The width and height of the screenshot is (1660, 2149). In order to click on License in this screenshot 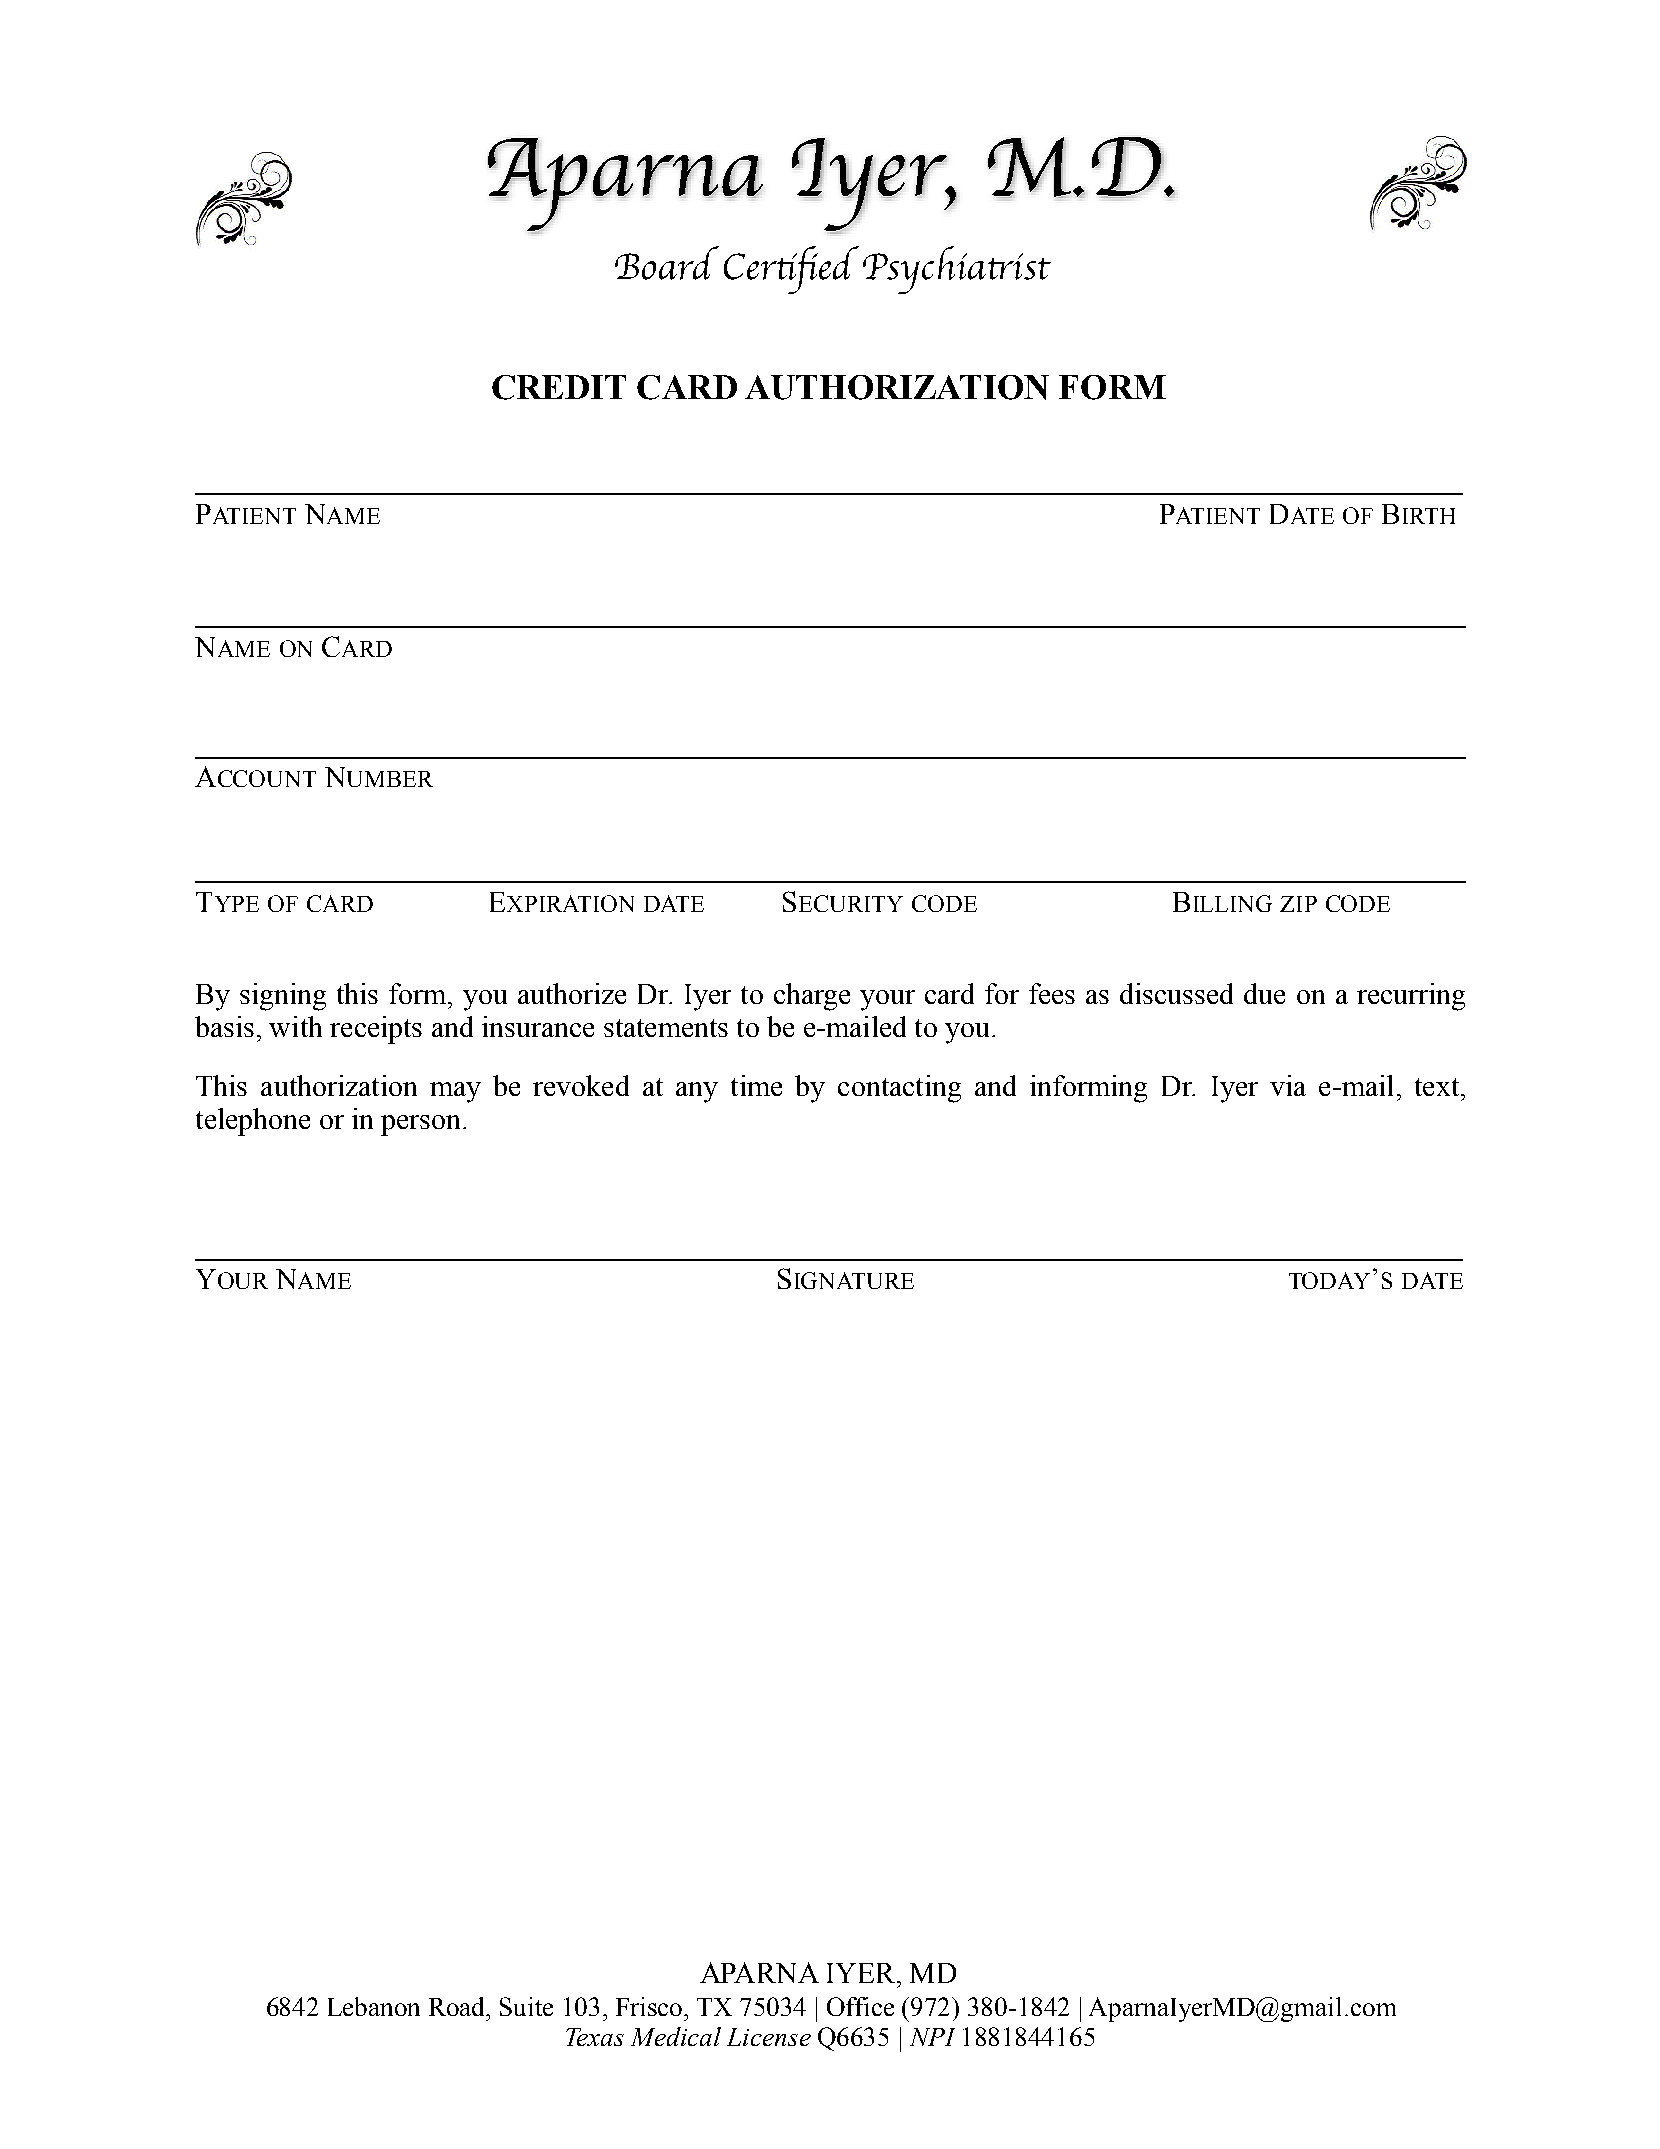, I will do `click(769, 2037)`.
